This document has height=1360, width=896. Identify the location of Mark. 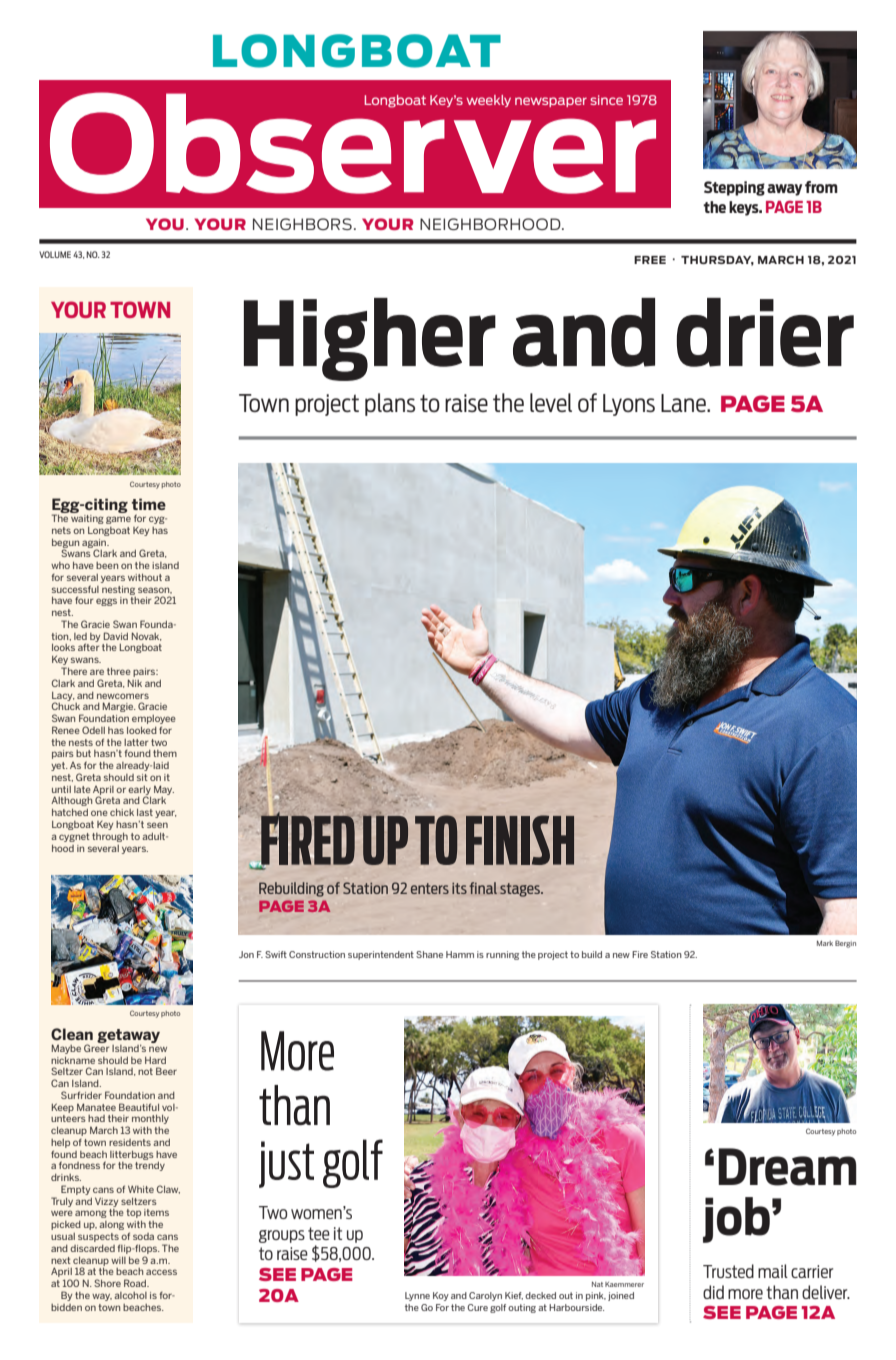
(825, 943).
